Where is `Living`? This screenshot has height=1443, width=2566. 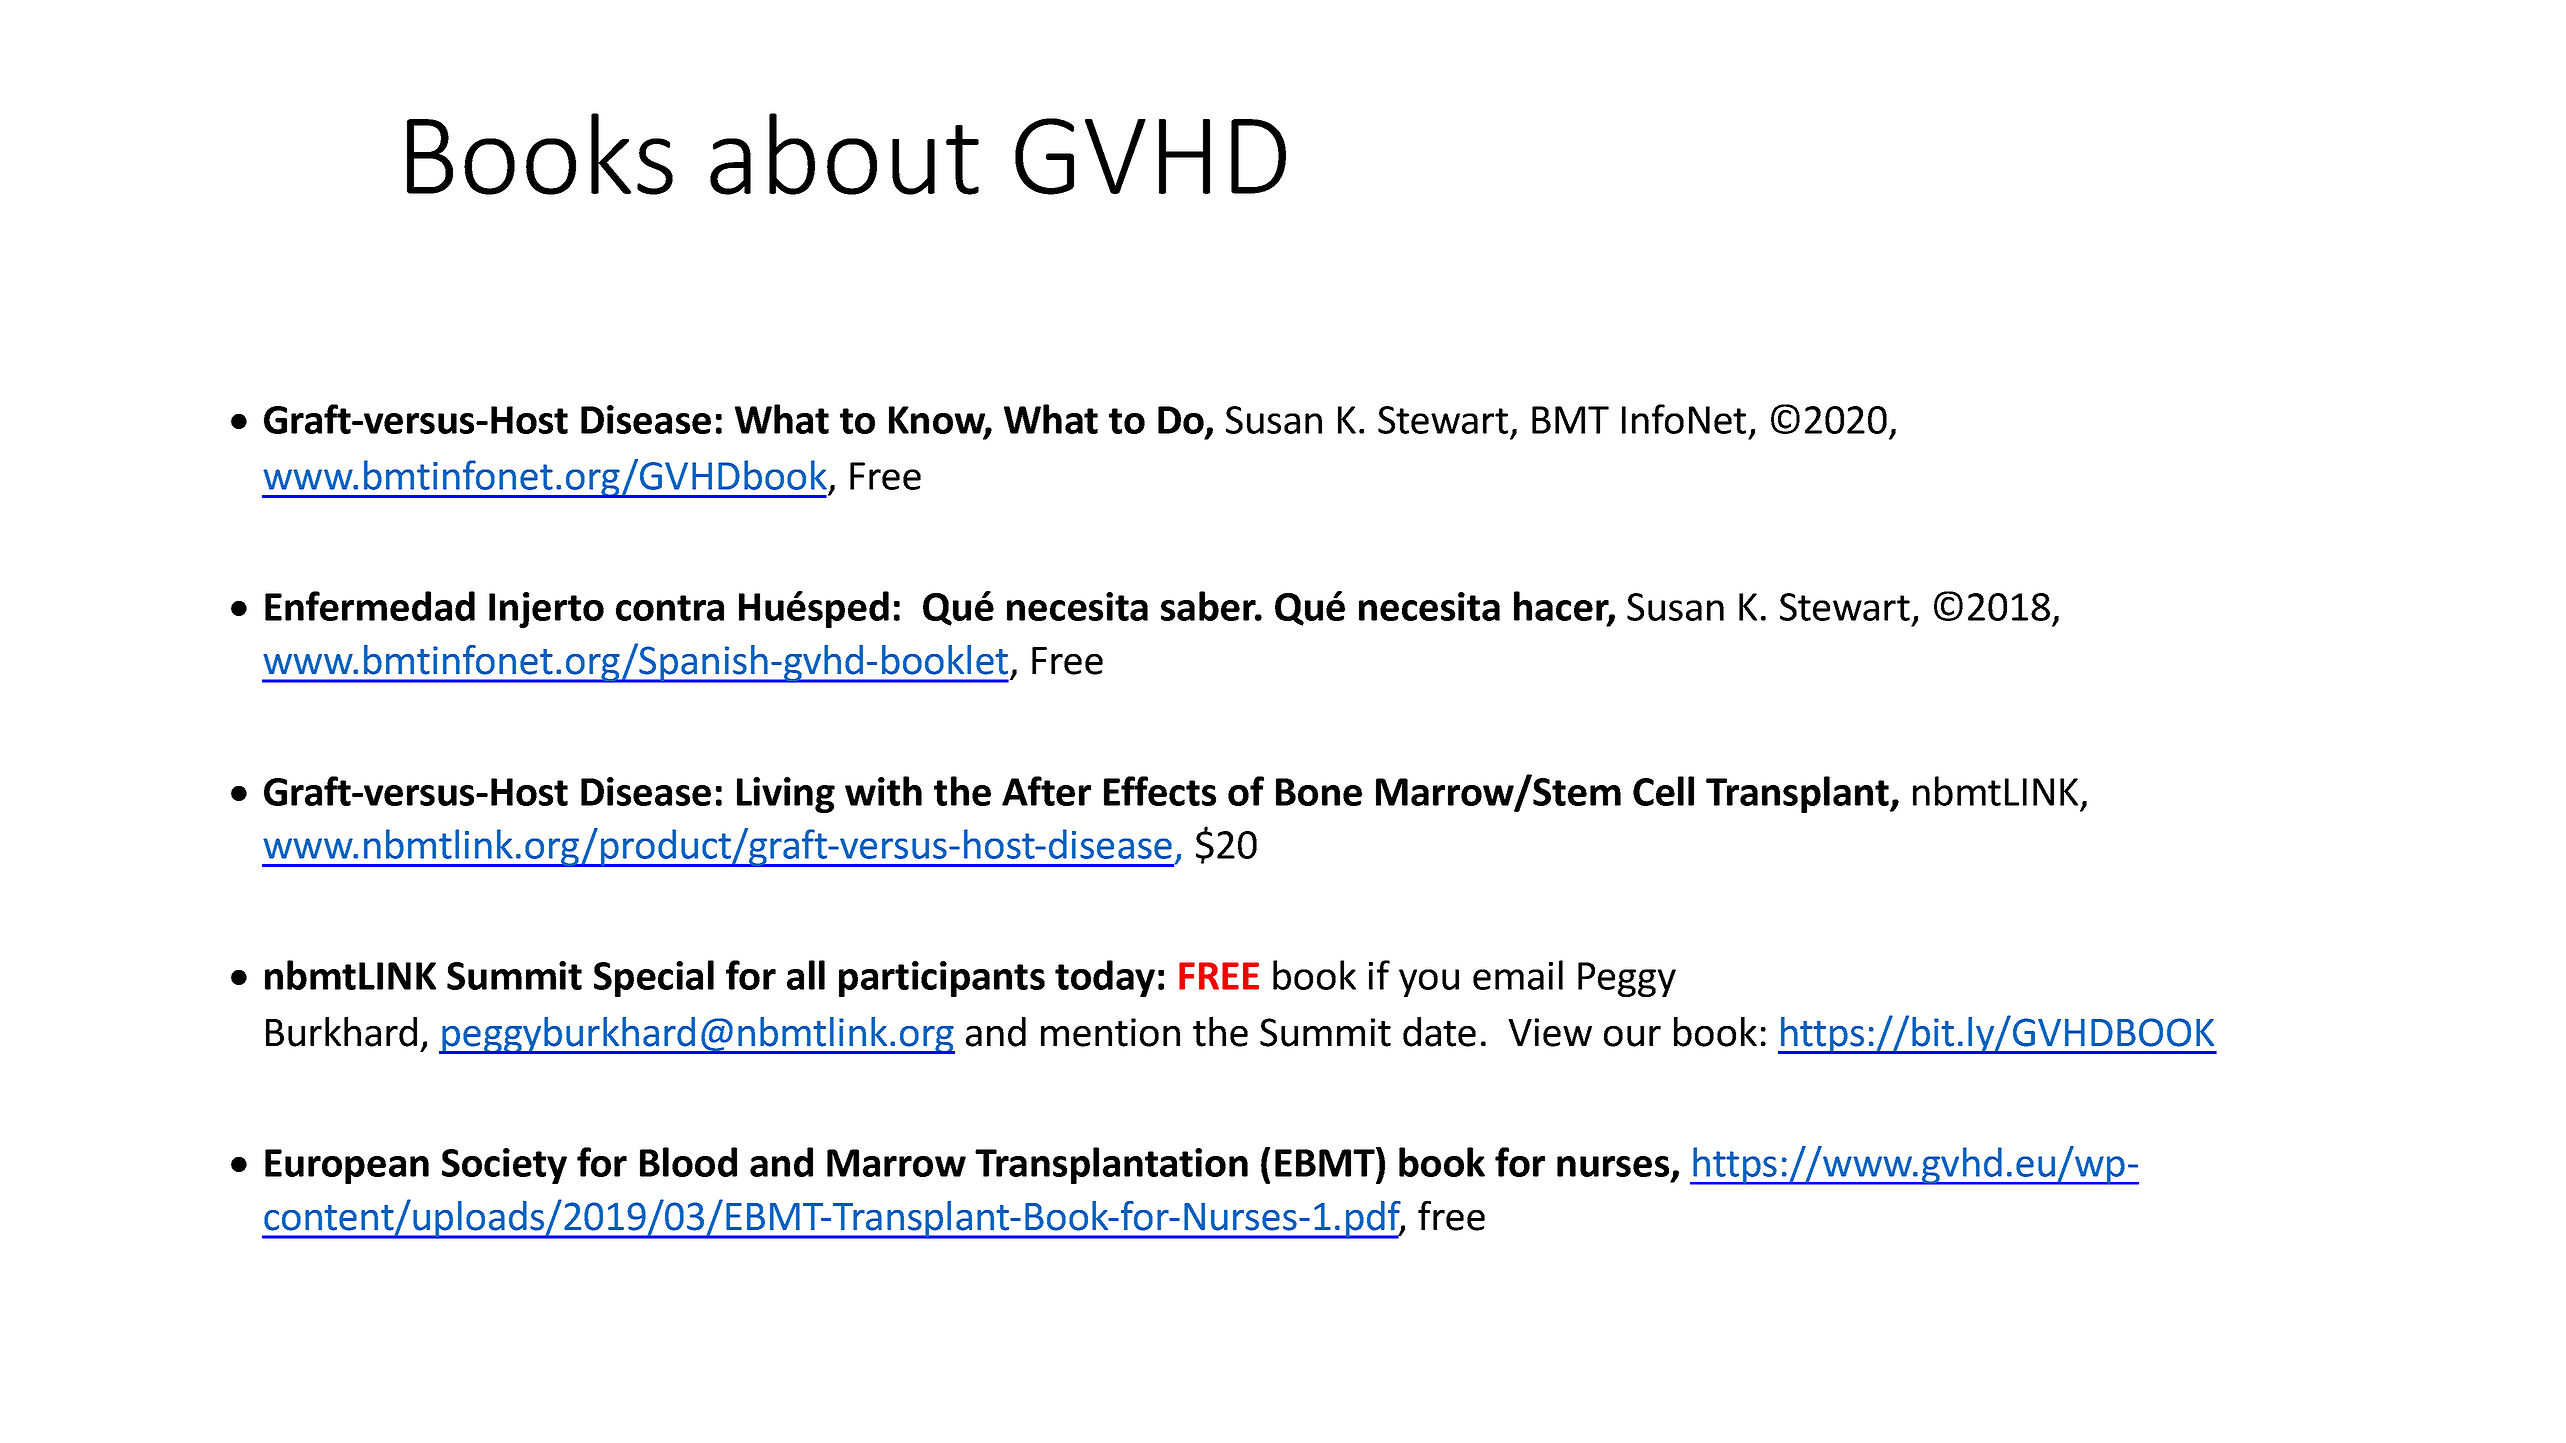
Living is located at coordinates (786, 795).
